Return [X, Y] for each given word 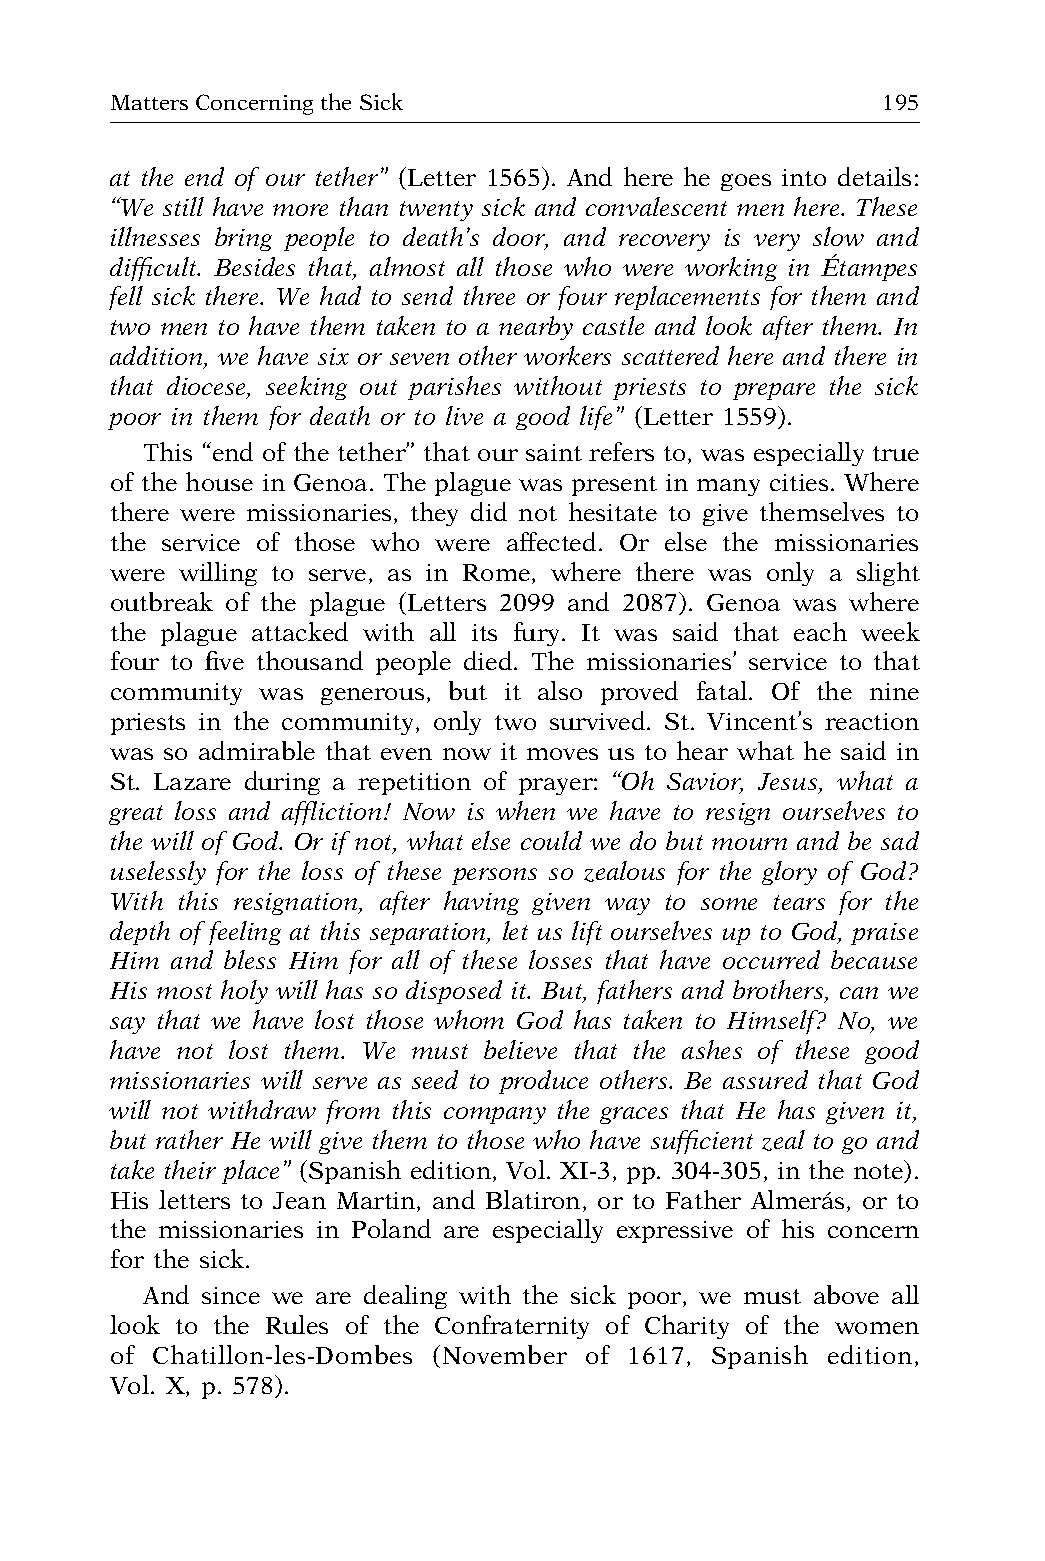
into [804, 177]
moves [562, 754]
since [231, 1295]
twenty [436, 211]
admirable [257, 750]
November [505, 1354]
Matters [149, 102]
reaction [872, 721]
